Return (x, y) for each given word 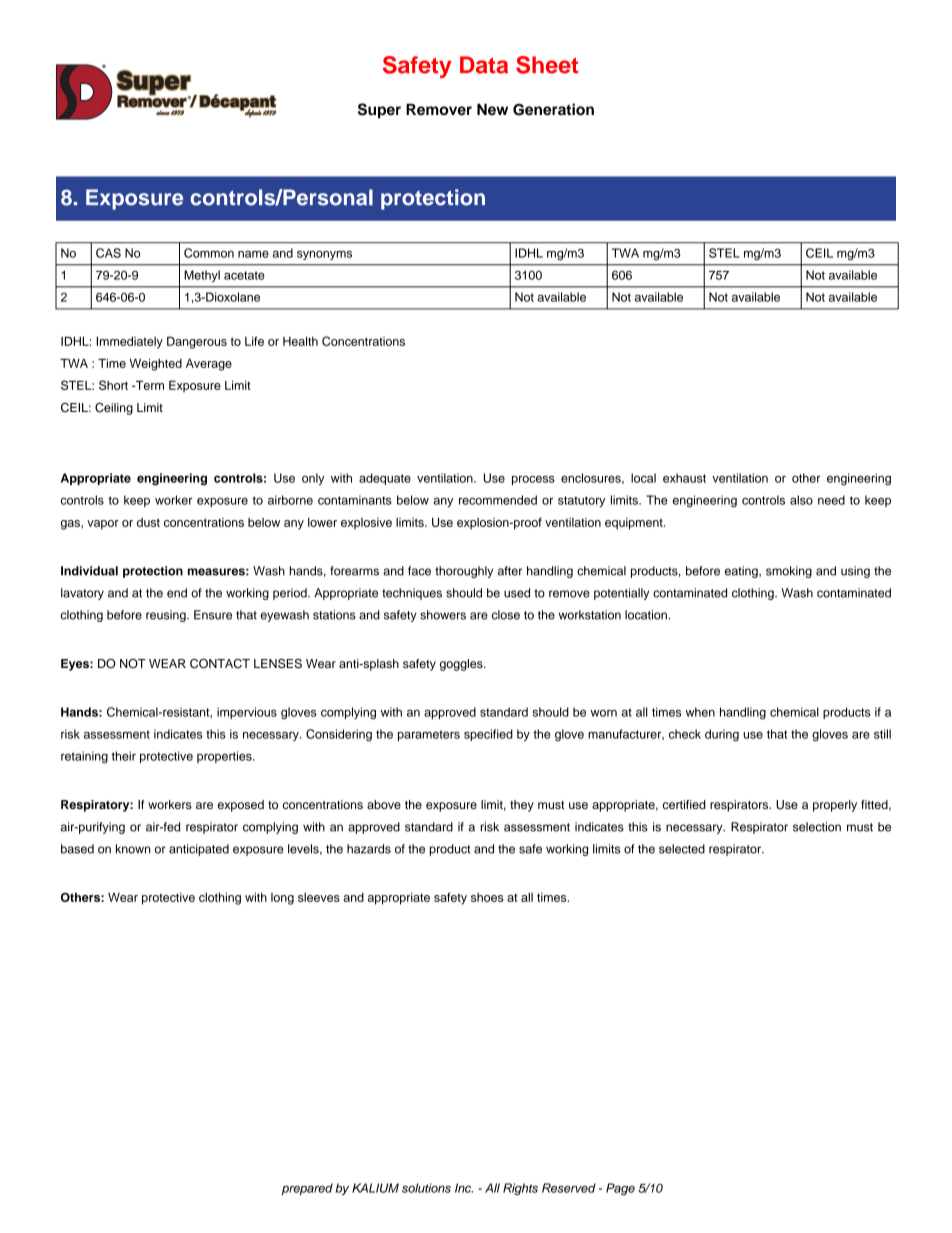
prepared (307, 1189)
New (492, 109)
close (506, 615)
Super (379, 111)
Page (620, 1189)
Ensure (213, 615)
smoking (789, 572)
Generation (553, 109)
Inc (464, 1188)
